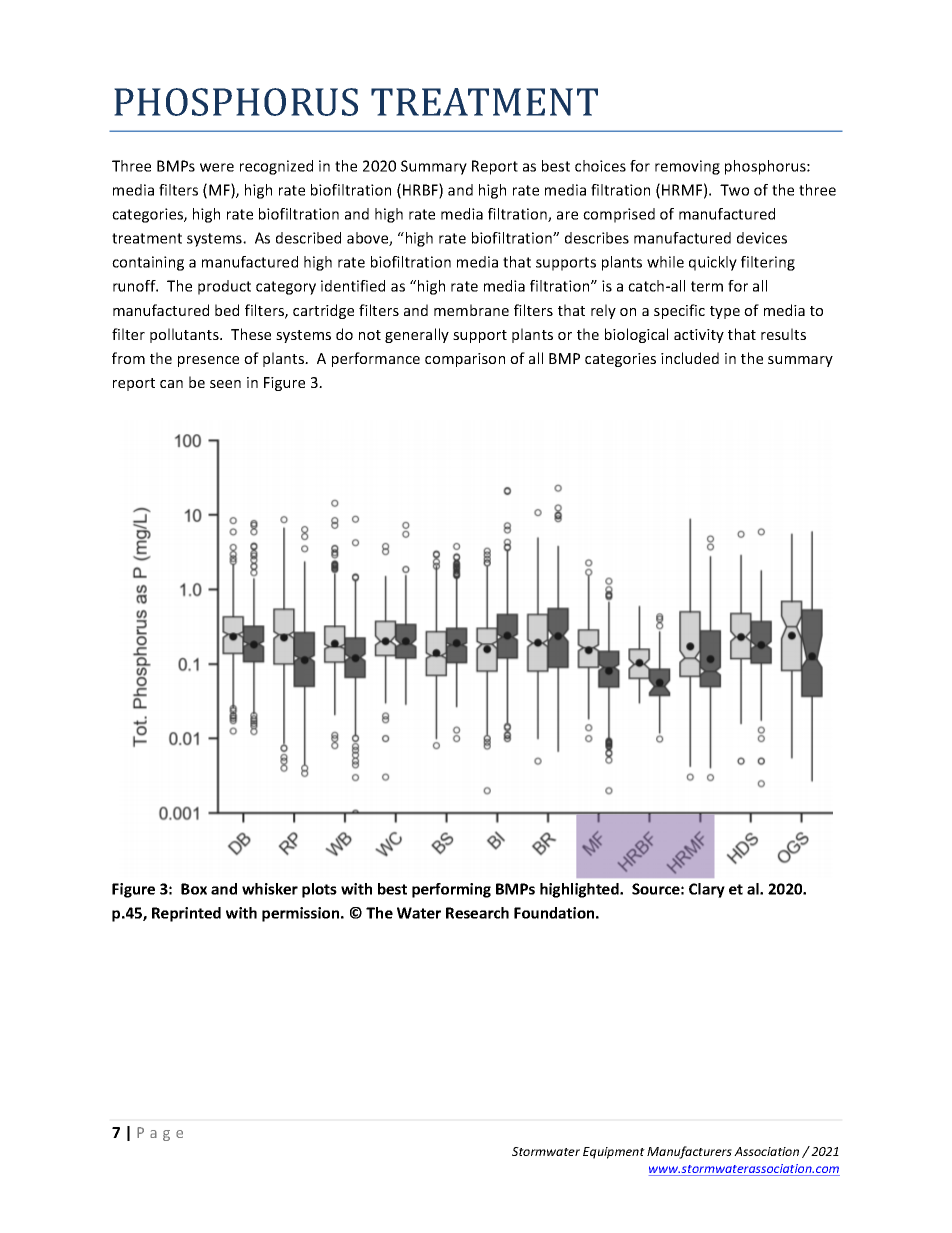 This screenshot has width=952, height=1233. What do you see at coordinates (217, 167) in the screenshot?
I see `were` at bounding box center [217, 167].
